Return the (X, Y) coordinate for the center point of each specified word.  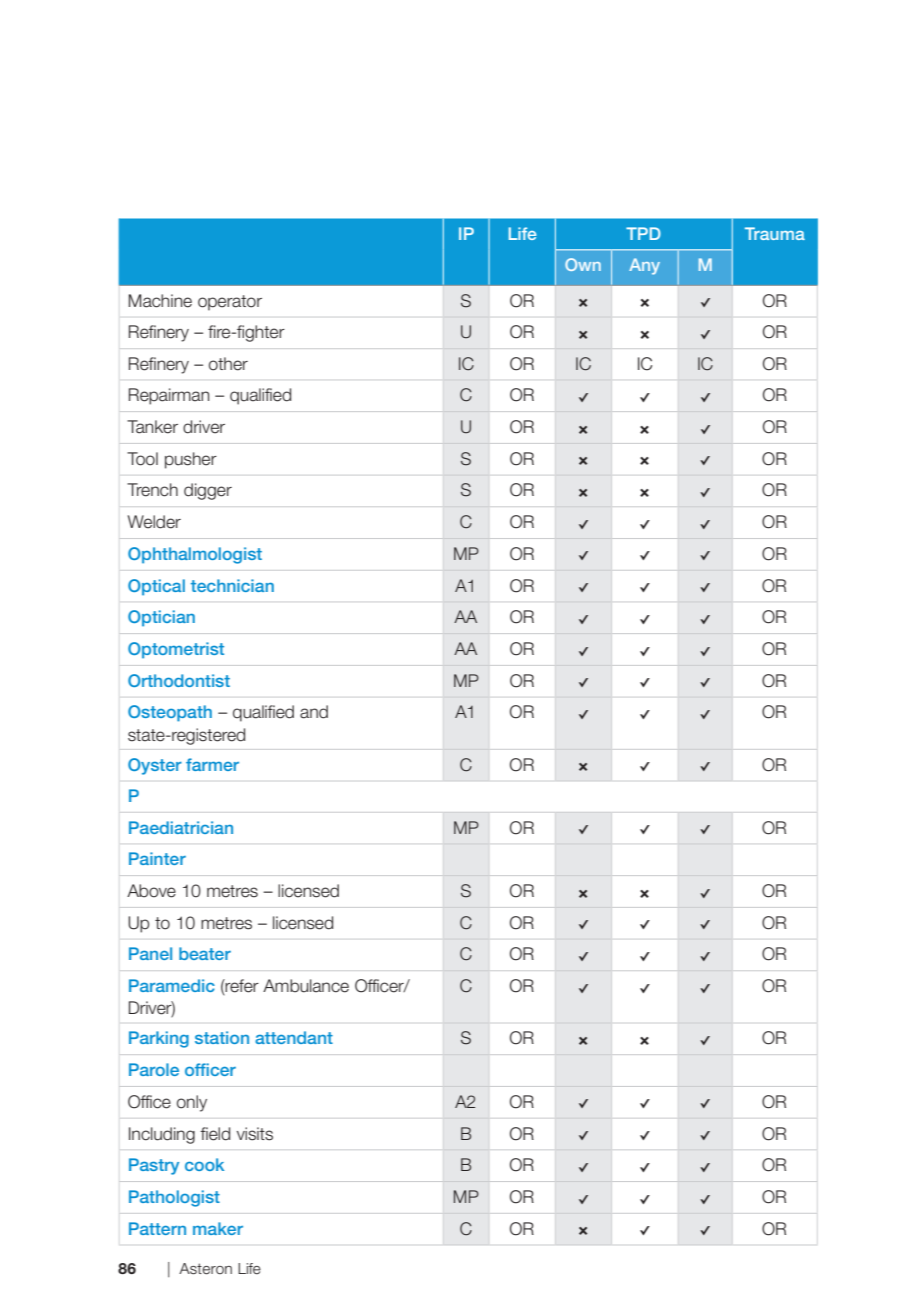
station (222, 1037)
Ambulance (306, 986)
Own (583, 264)
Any (644, 266)
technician (232, 585)
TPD (643, 233)
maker (218, 1228)
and (314, 712)
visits (255, 1134)
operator (230, 303)
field (215, 1134)
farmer (212, 764)
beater (205, 953)
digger (208, 491)
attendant (294, 1037)
